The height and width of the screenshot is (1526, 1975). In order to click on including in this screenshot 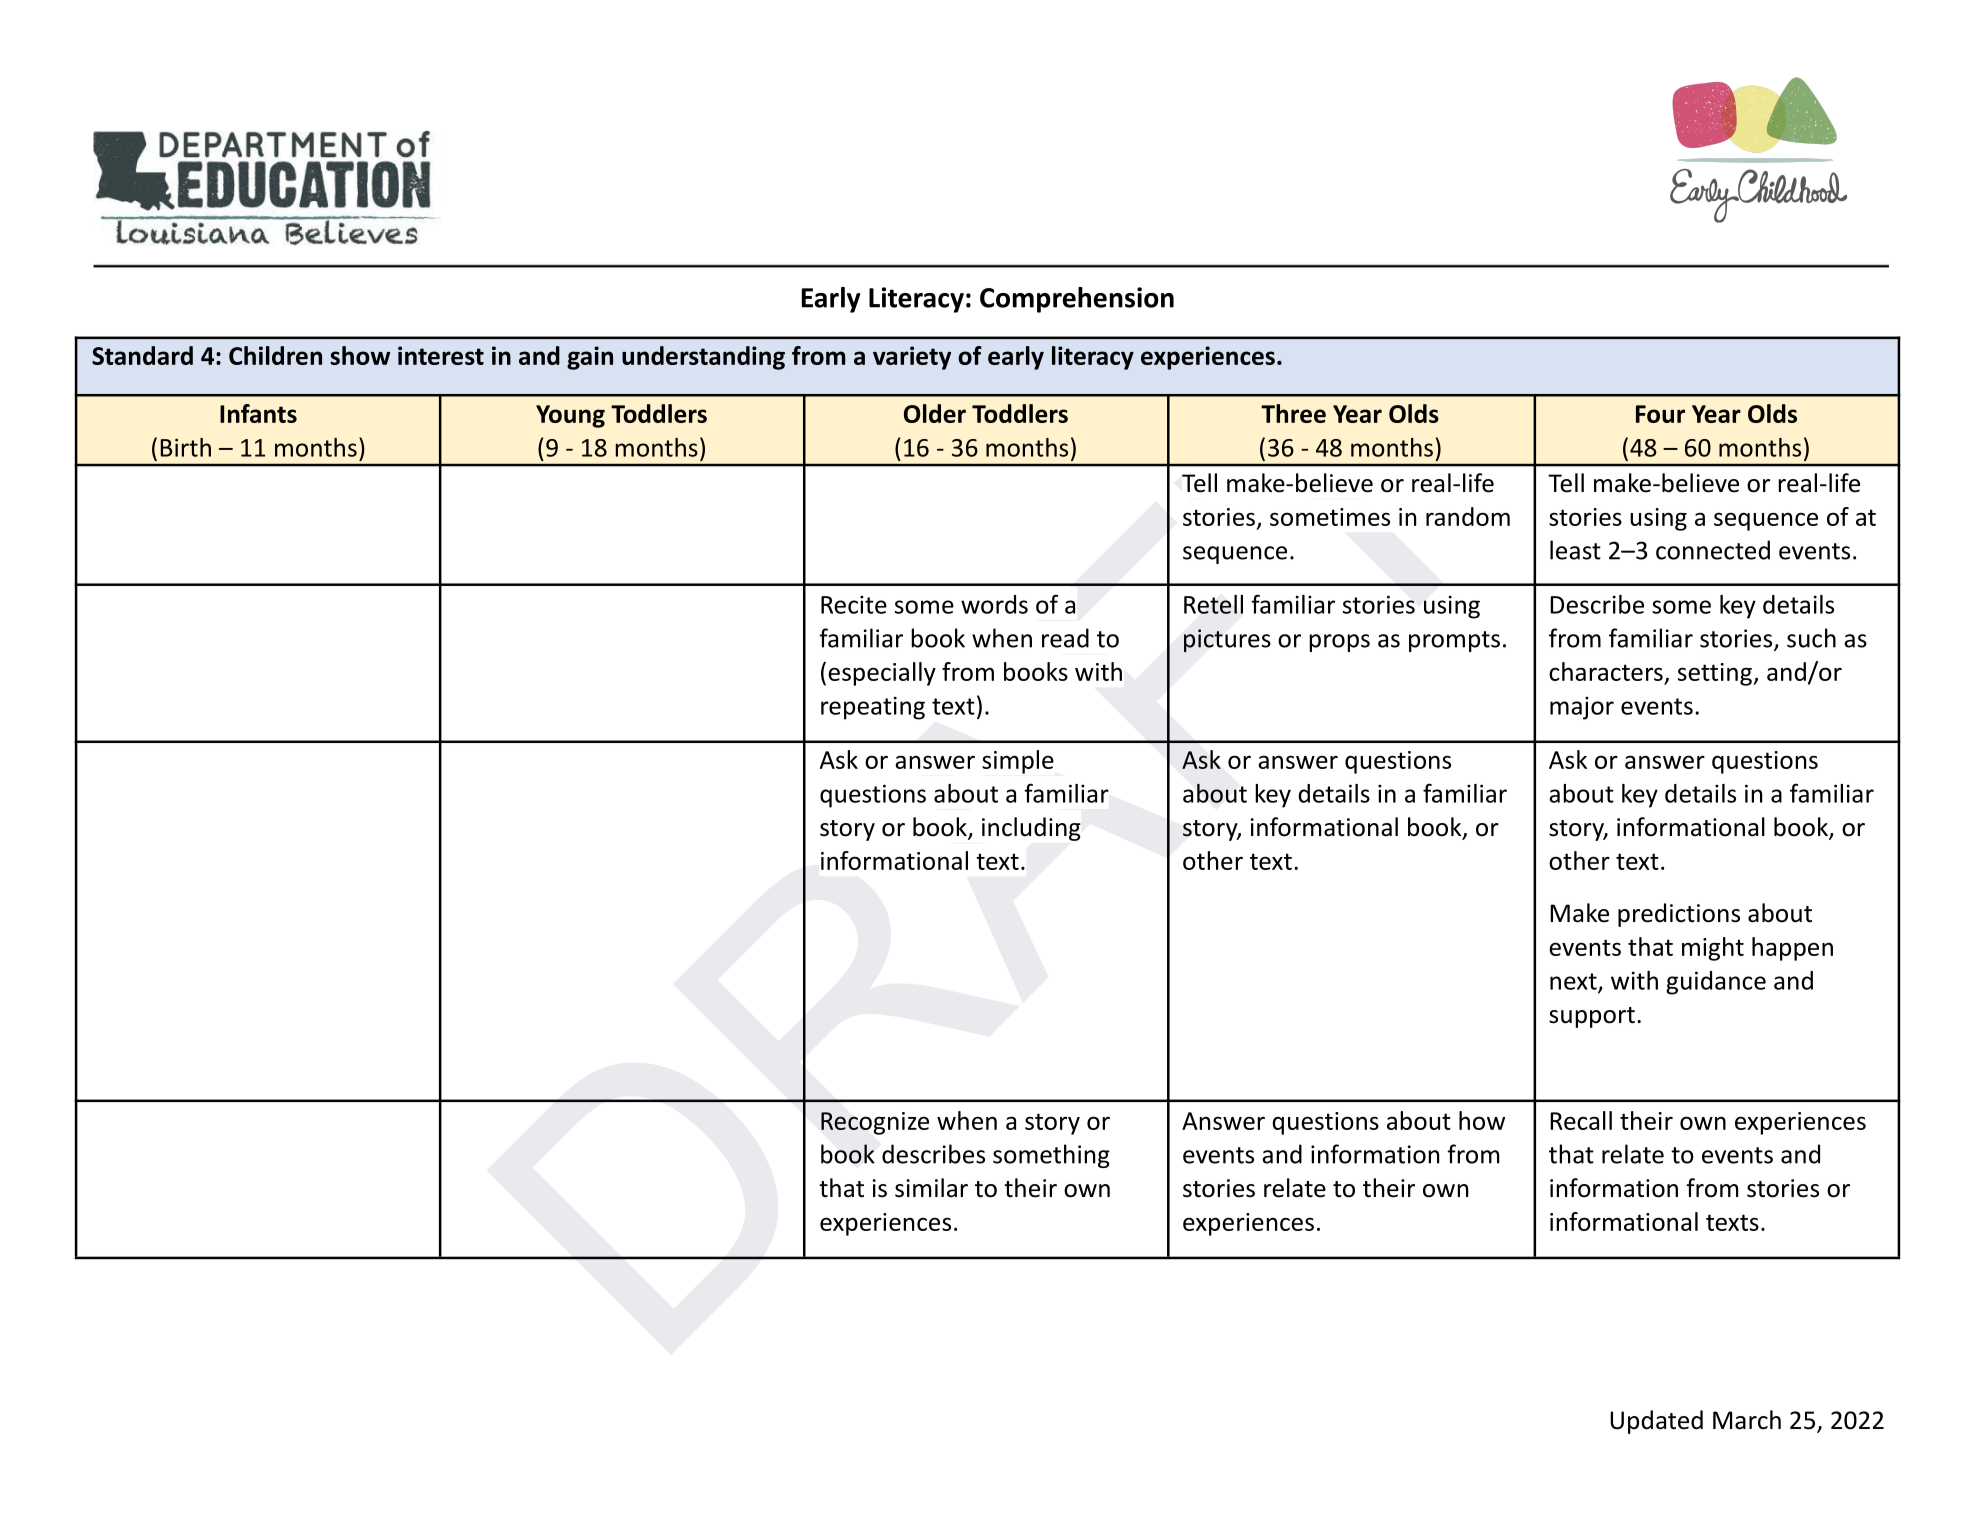, I will do `click(1031, 829)`.
